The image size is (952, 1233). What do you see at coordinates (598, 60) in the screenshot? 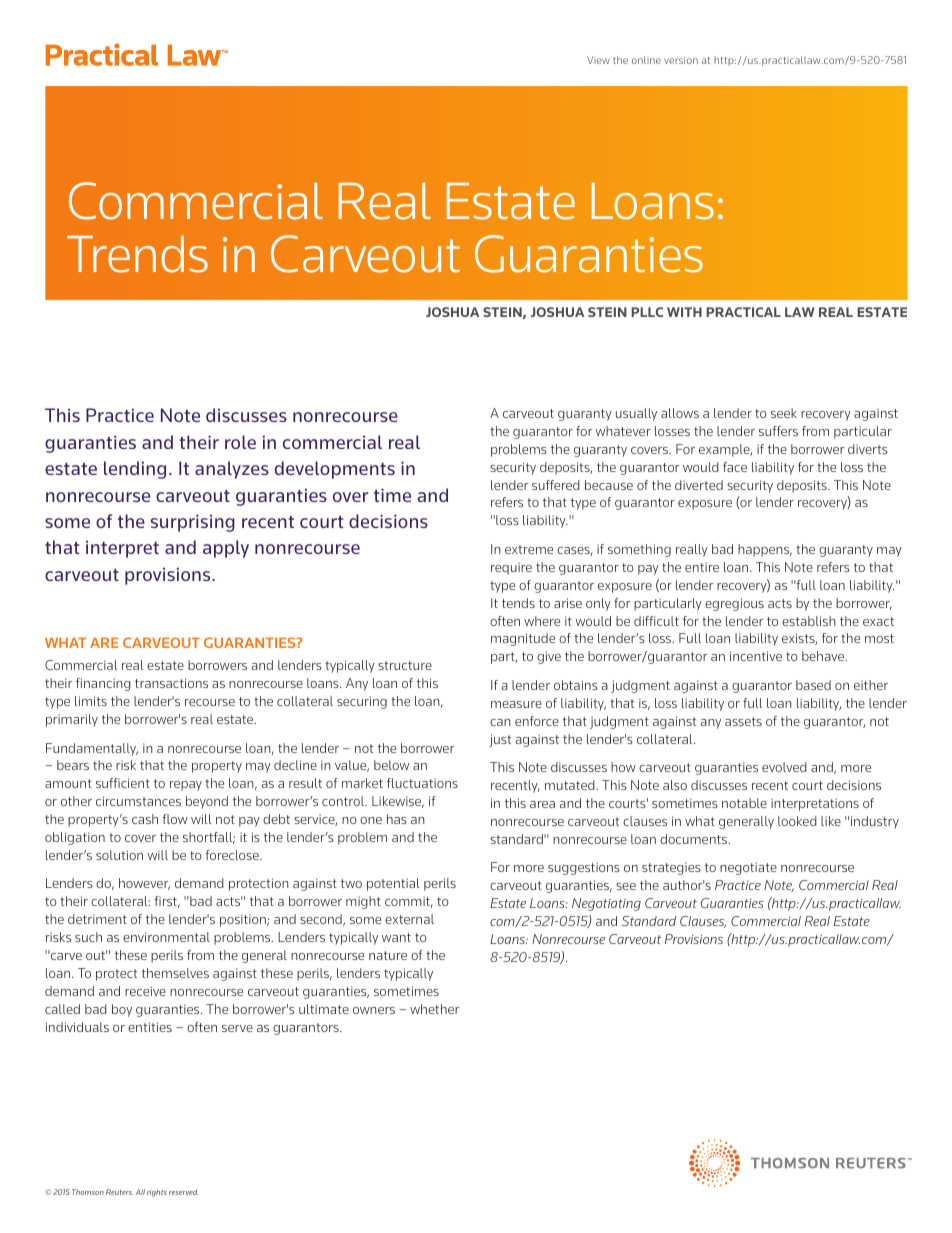
I see `View` at bounding box center [598, 60].
